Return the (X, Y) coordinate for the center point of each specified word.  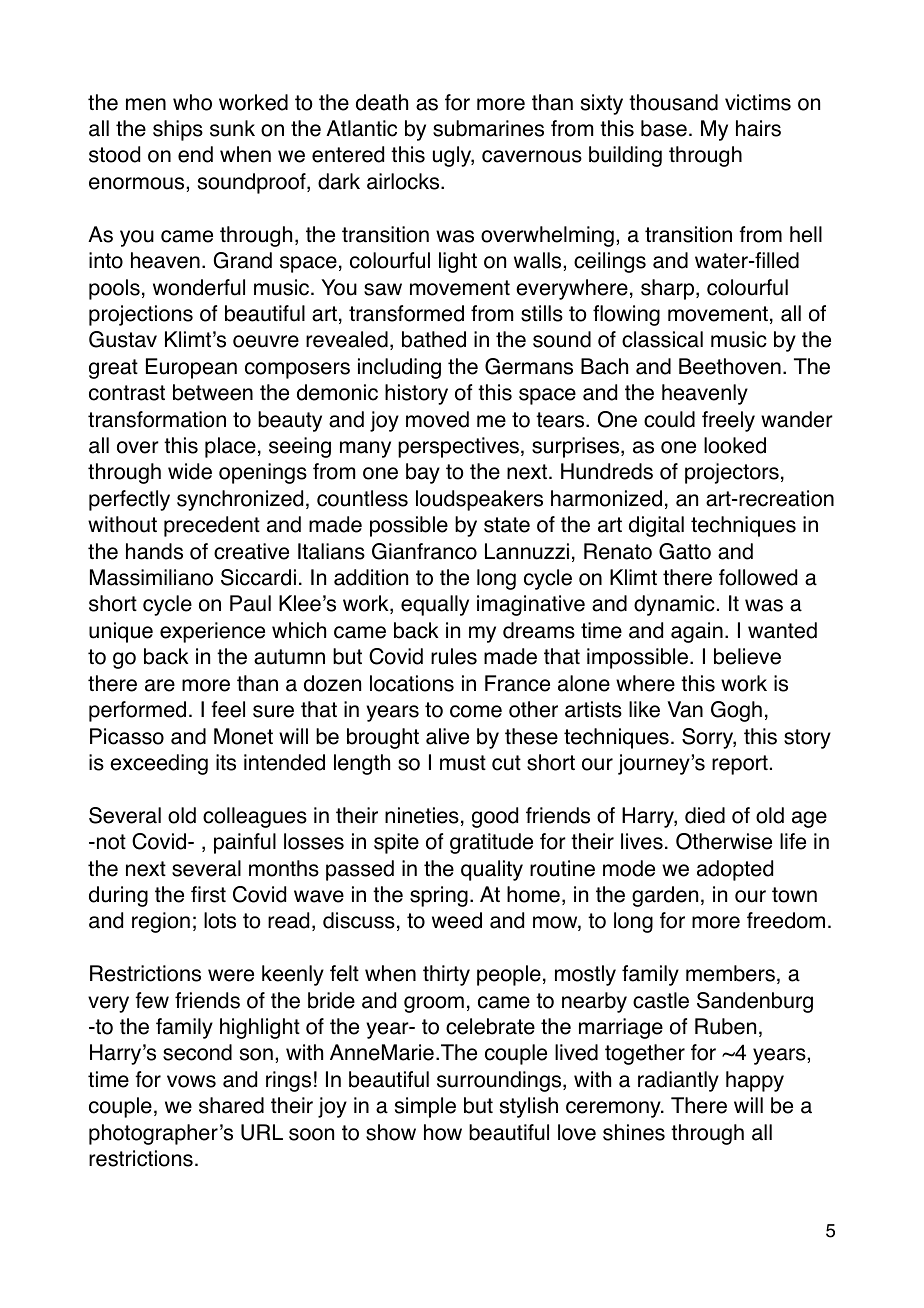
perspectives (458, 447)
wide (190, 471)
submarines (488, 128)
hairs (758, 128)
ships (178, 130)
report (740, 765)
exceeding (159, 764)
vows (191, 1081)
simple (425, 1107)
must (463, 763)
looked (735, 445)
